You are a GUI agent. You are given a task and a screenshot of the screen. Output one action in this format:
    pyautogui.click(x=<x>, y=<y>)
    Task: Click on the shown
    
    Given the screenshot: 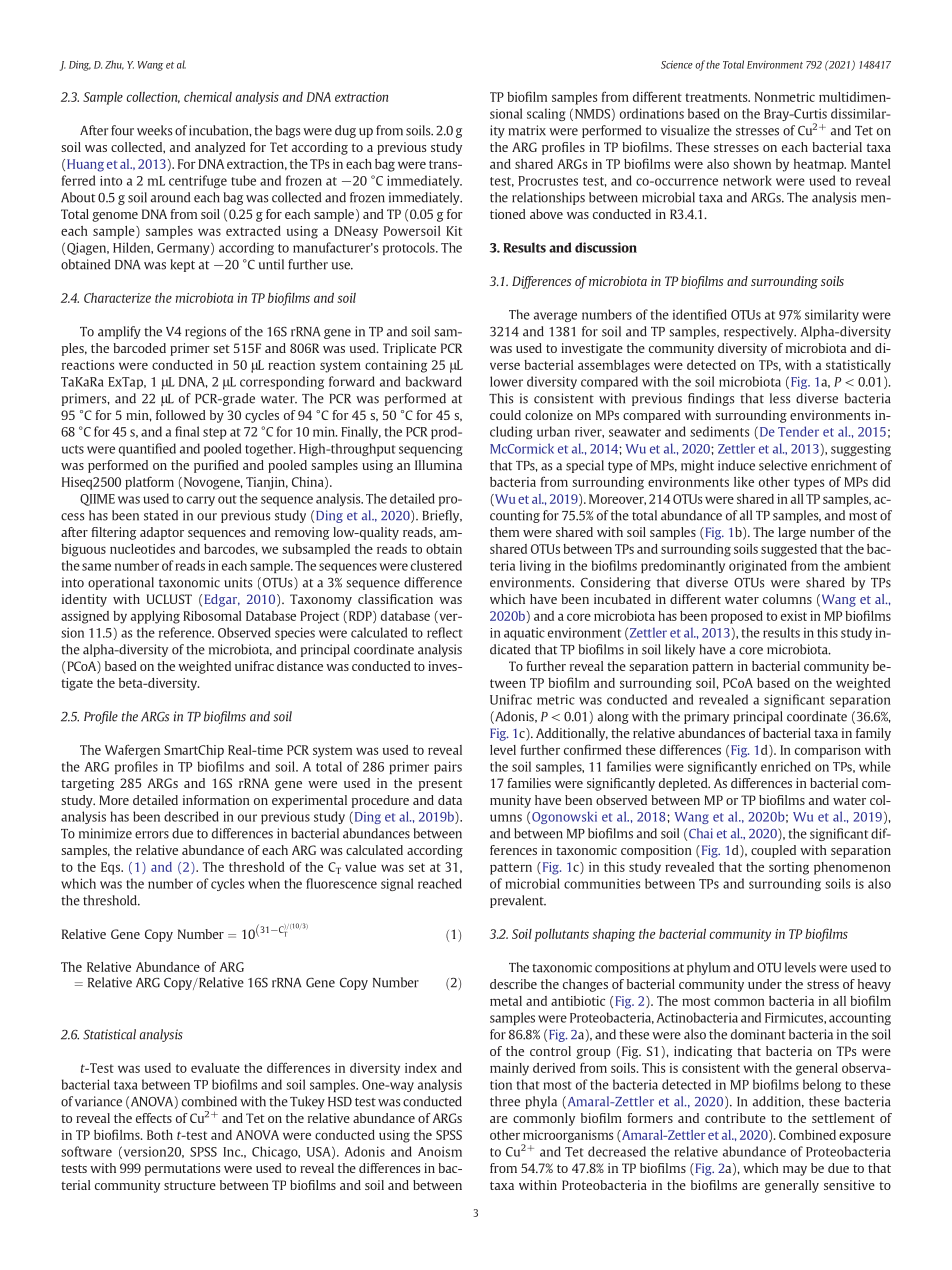 What is the action you would take?
    pyautogui.click(x=752, y=164)
